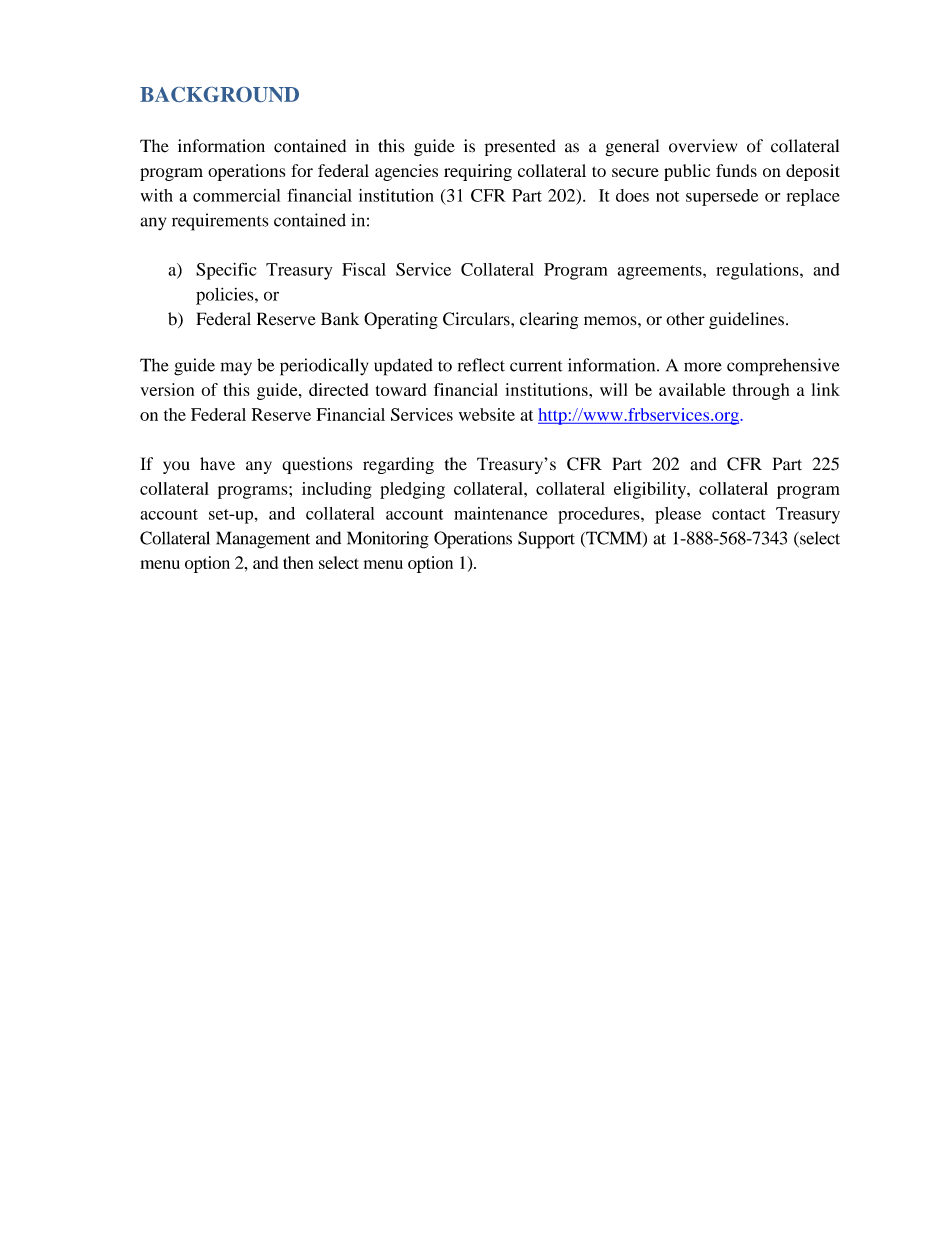  Describe the element at coordinates (722, 197) in the document. I see `supersede` at that location.
